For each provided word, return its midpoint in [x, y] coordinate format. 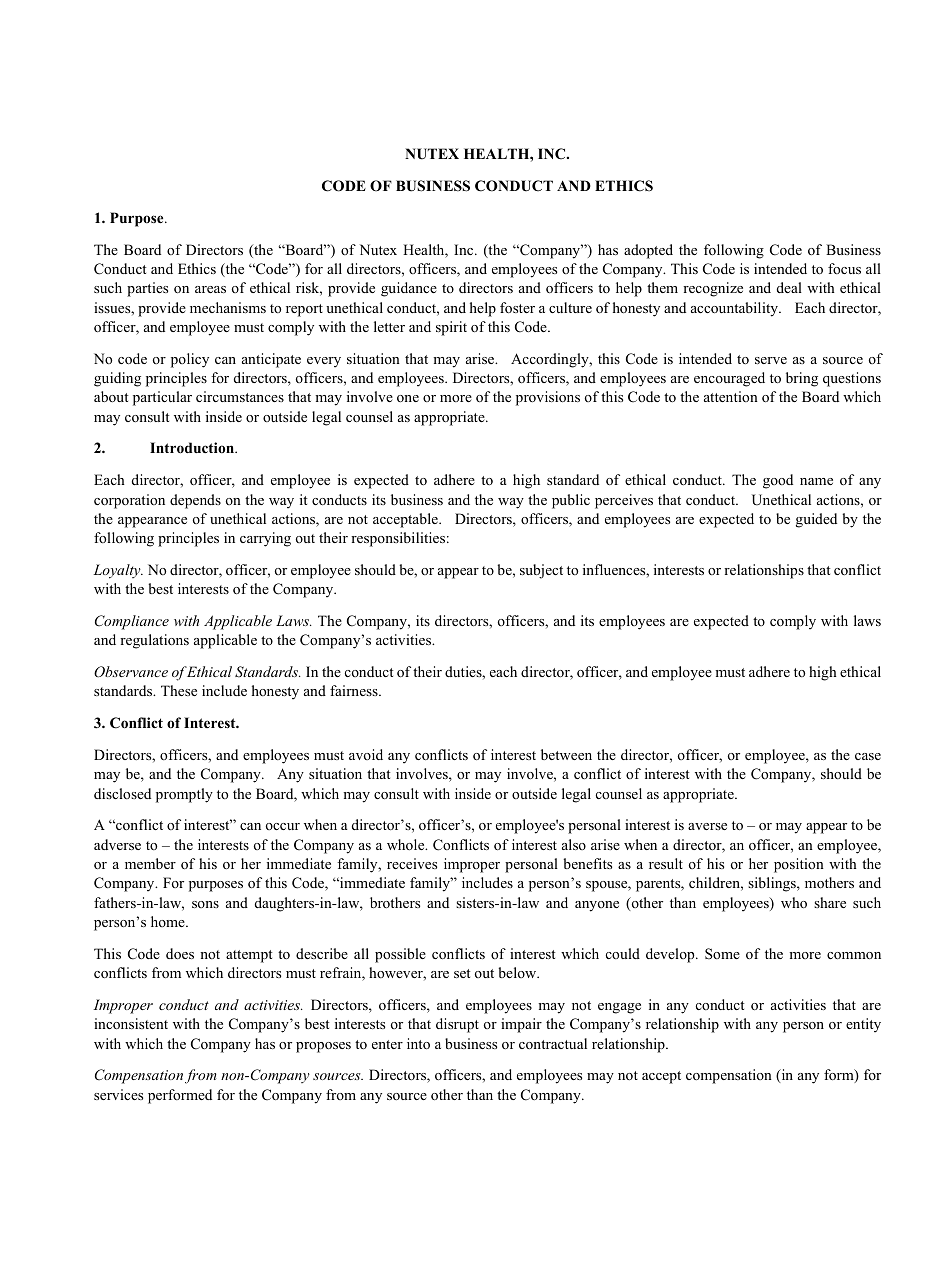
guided [816, 520]
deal [789, 287]
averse [707, 826]
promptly [184, 795]
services [118, 1094]
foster [517, 307]
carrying [265, 539]
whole [407, 844]
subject [541, 571]
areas [210, 289]
